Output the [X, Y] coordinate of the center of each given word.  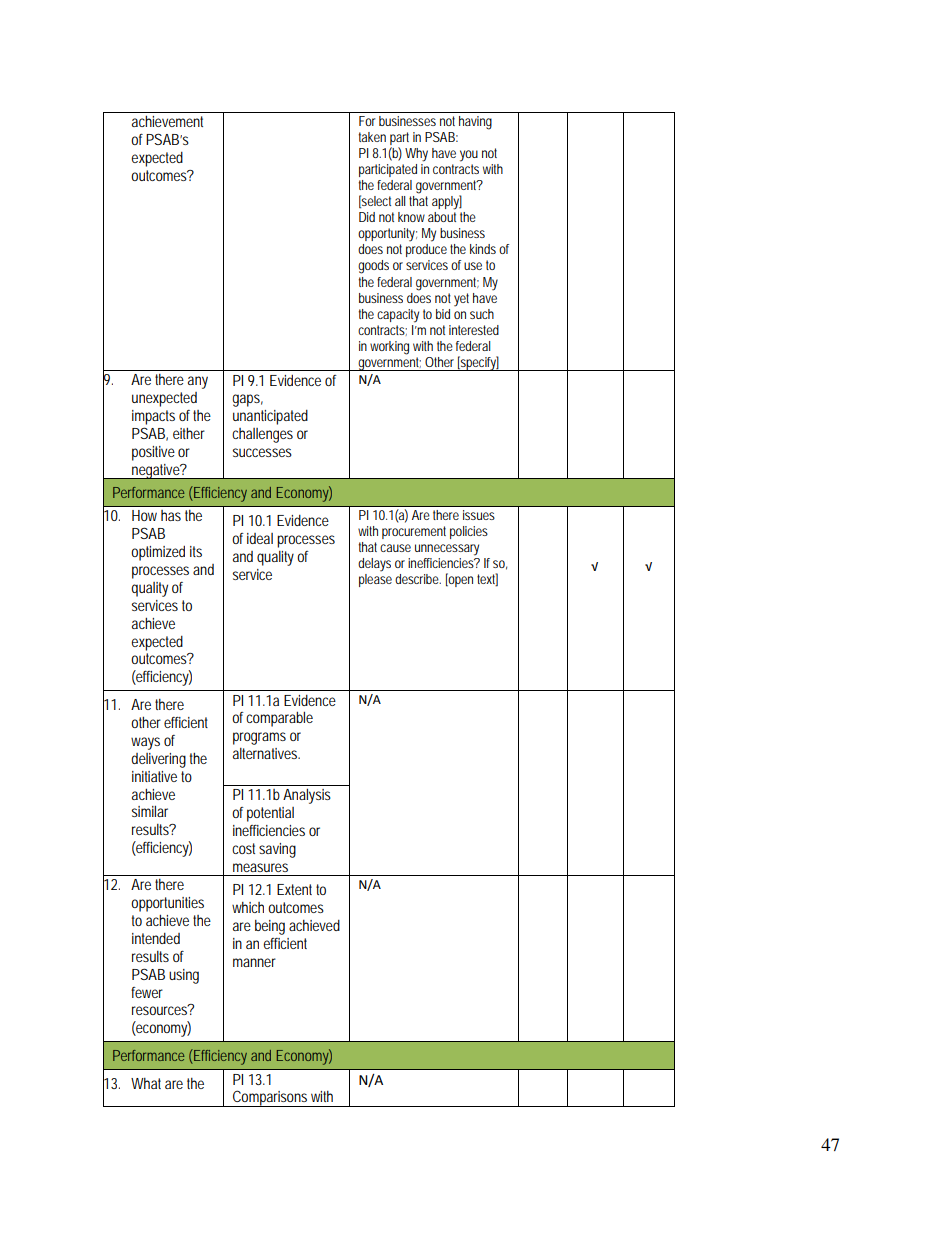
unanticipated [270, 417]
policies [469, 532]
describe [418, 579]
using [184, 976]
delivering [158, 760]
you [469, 156]
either [189, 433]
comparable [279, 719]
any [198, 382]
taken [372, 137]
